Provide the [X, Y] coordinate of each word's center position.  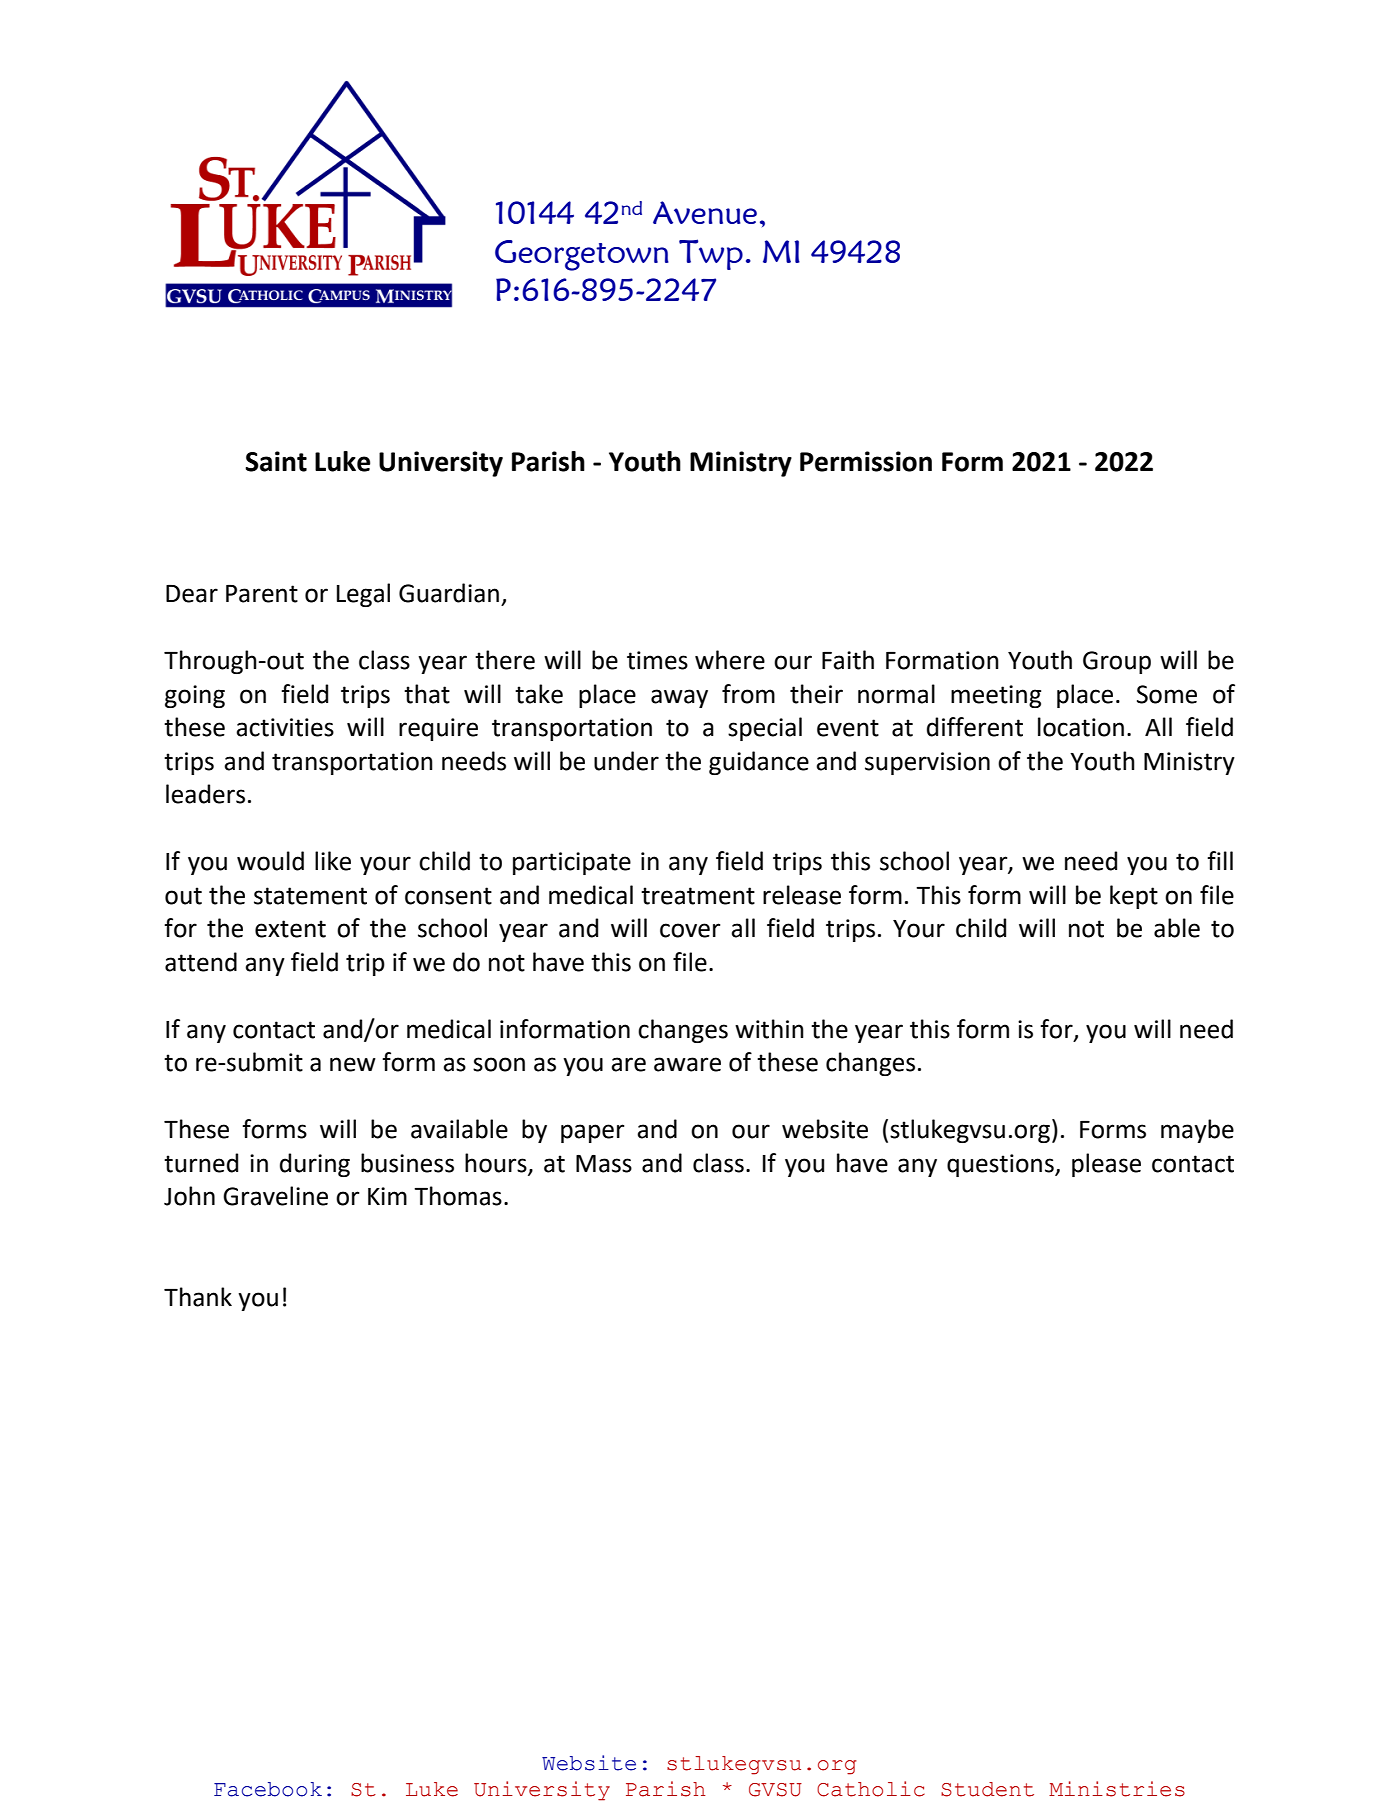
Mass [604, 1164]
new [353, 1064]
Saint [276, 461]
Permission [866, 461]
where [730, 660]
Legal [363, 595]
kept [1134, 897]
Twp [711, 254]
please [1106, 1165]
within [769, 1029]
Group [1117, 662]
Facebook [268, 1789]
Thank [198, 1297]
